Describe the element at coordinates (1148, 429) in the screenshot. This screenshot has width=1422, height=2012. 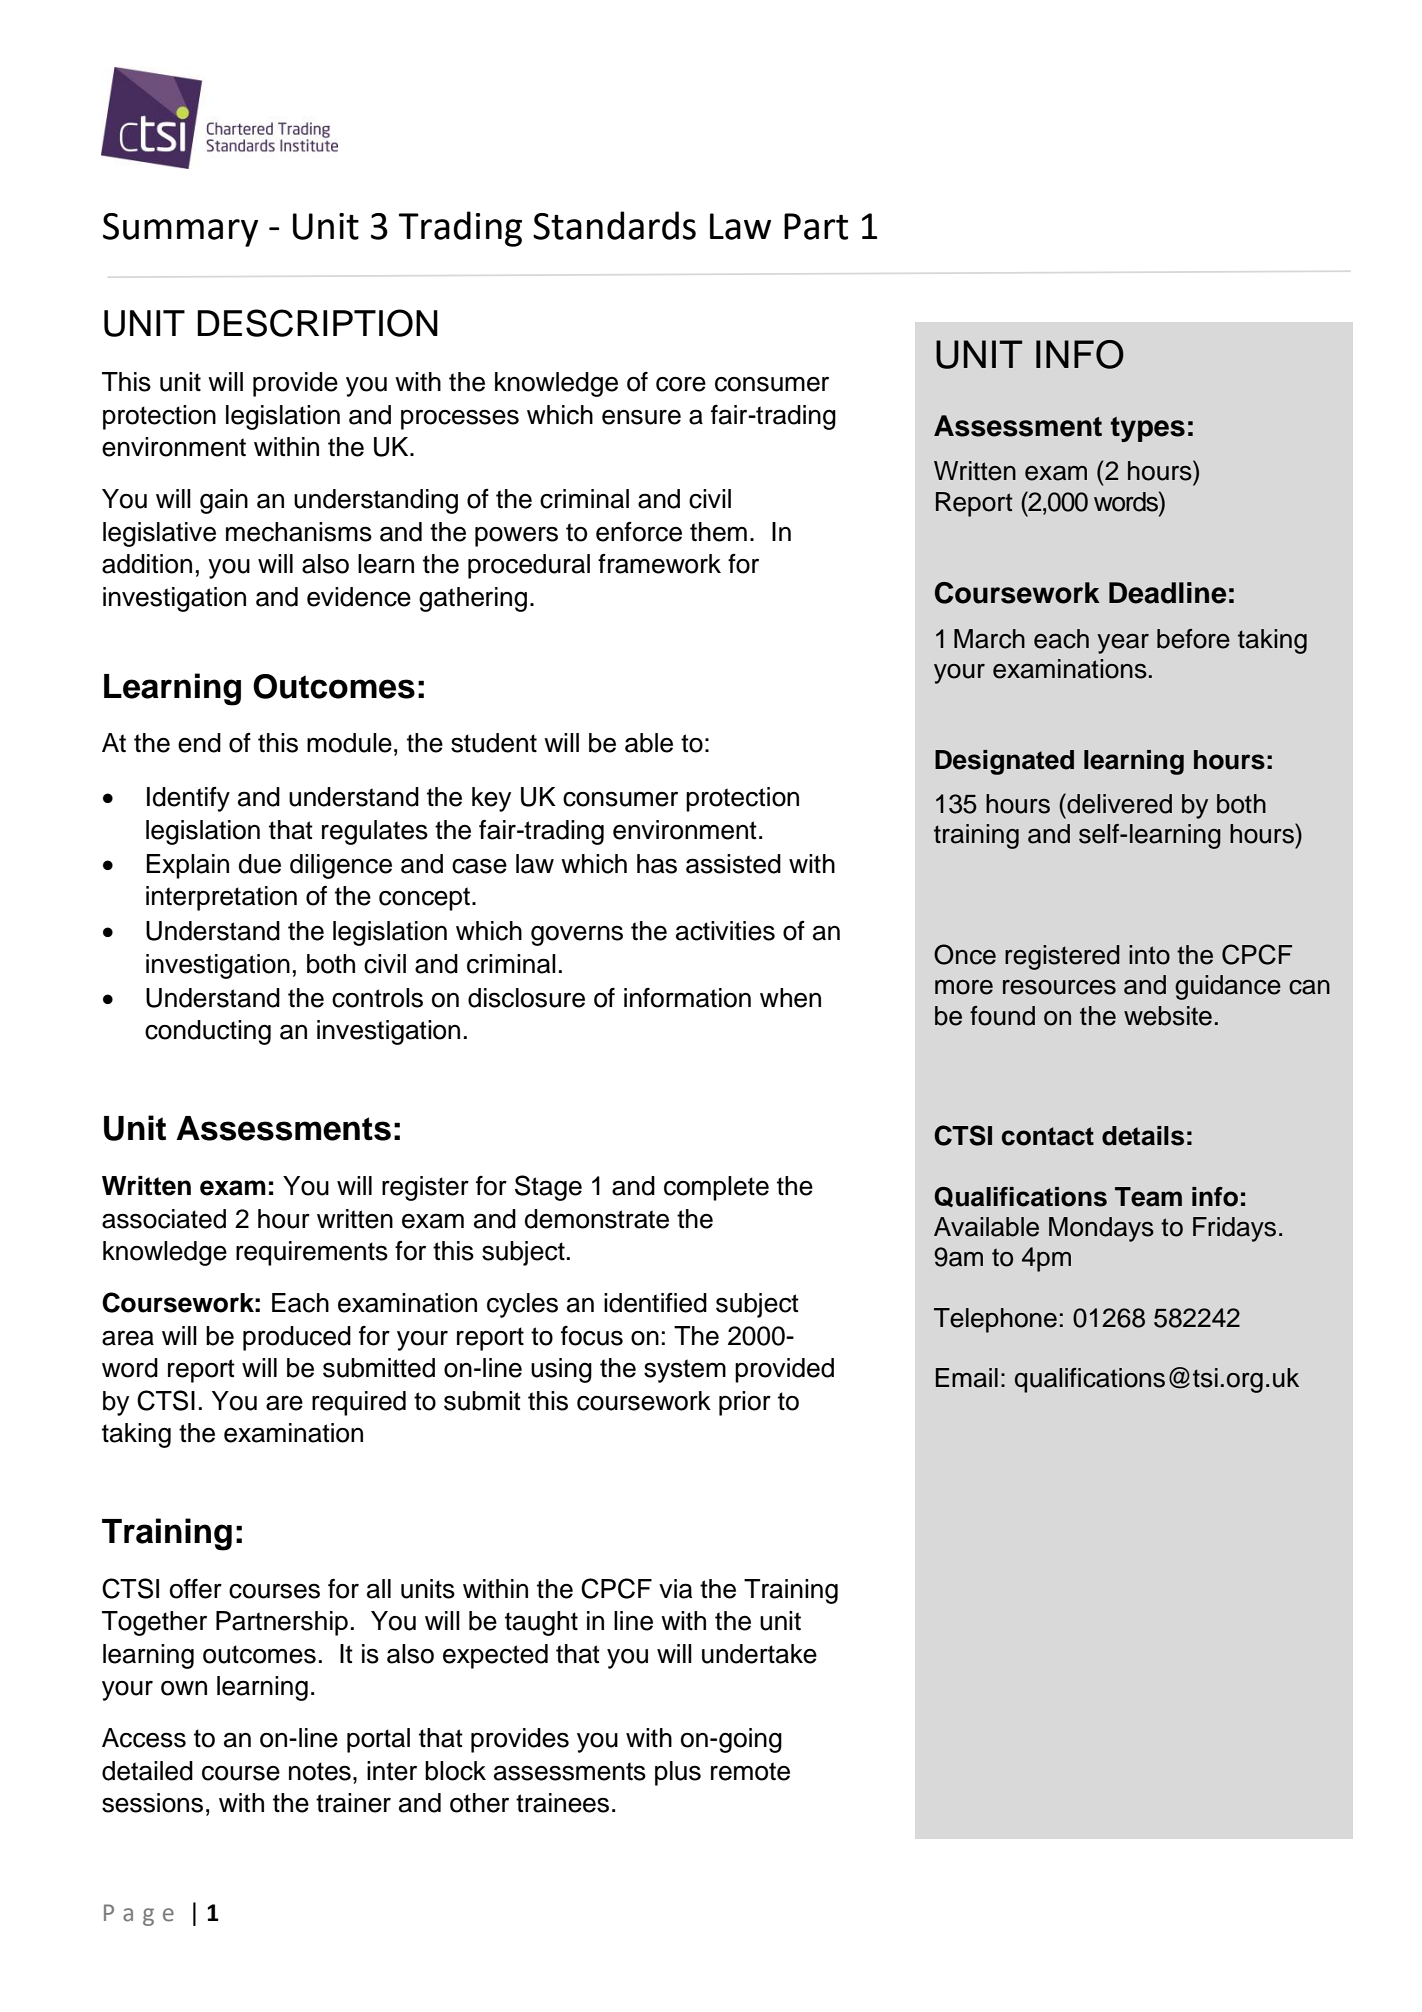
I see `types` at that location.
